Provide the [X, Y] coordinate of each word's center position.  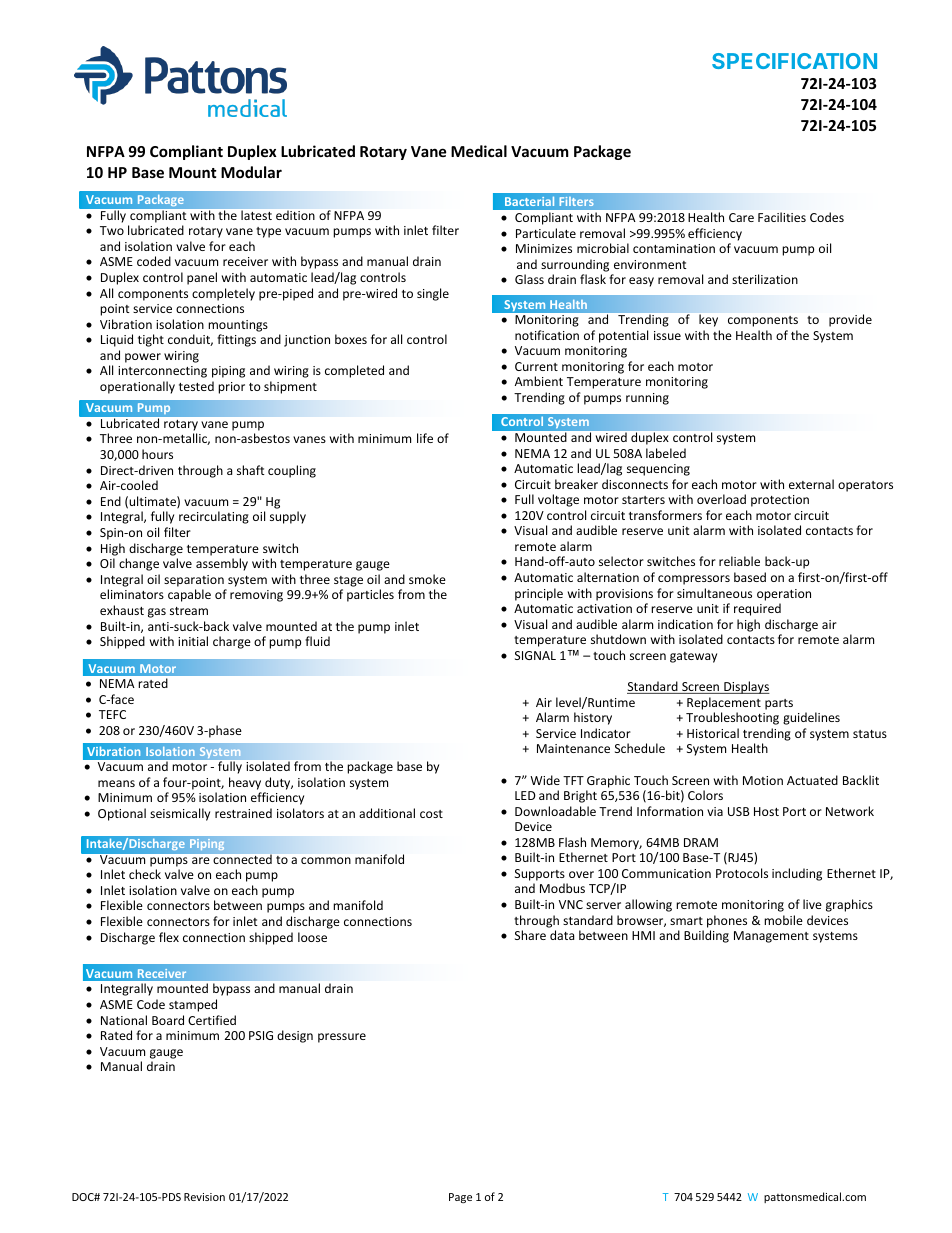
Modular [251, 172]
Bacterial [529, 201]
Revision [204, 1197]
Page [460, 1198]
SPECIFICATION [794, 61]
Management [771, 937]
